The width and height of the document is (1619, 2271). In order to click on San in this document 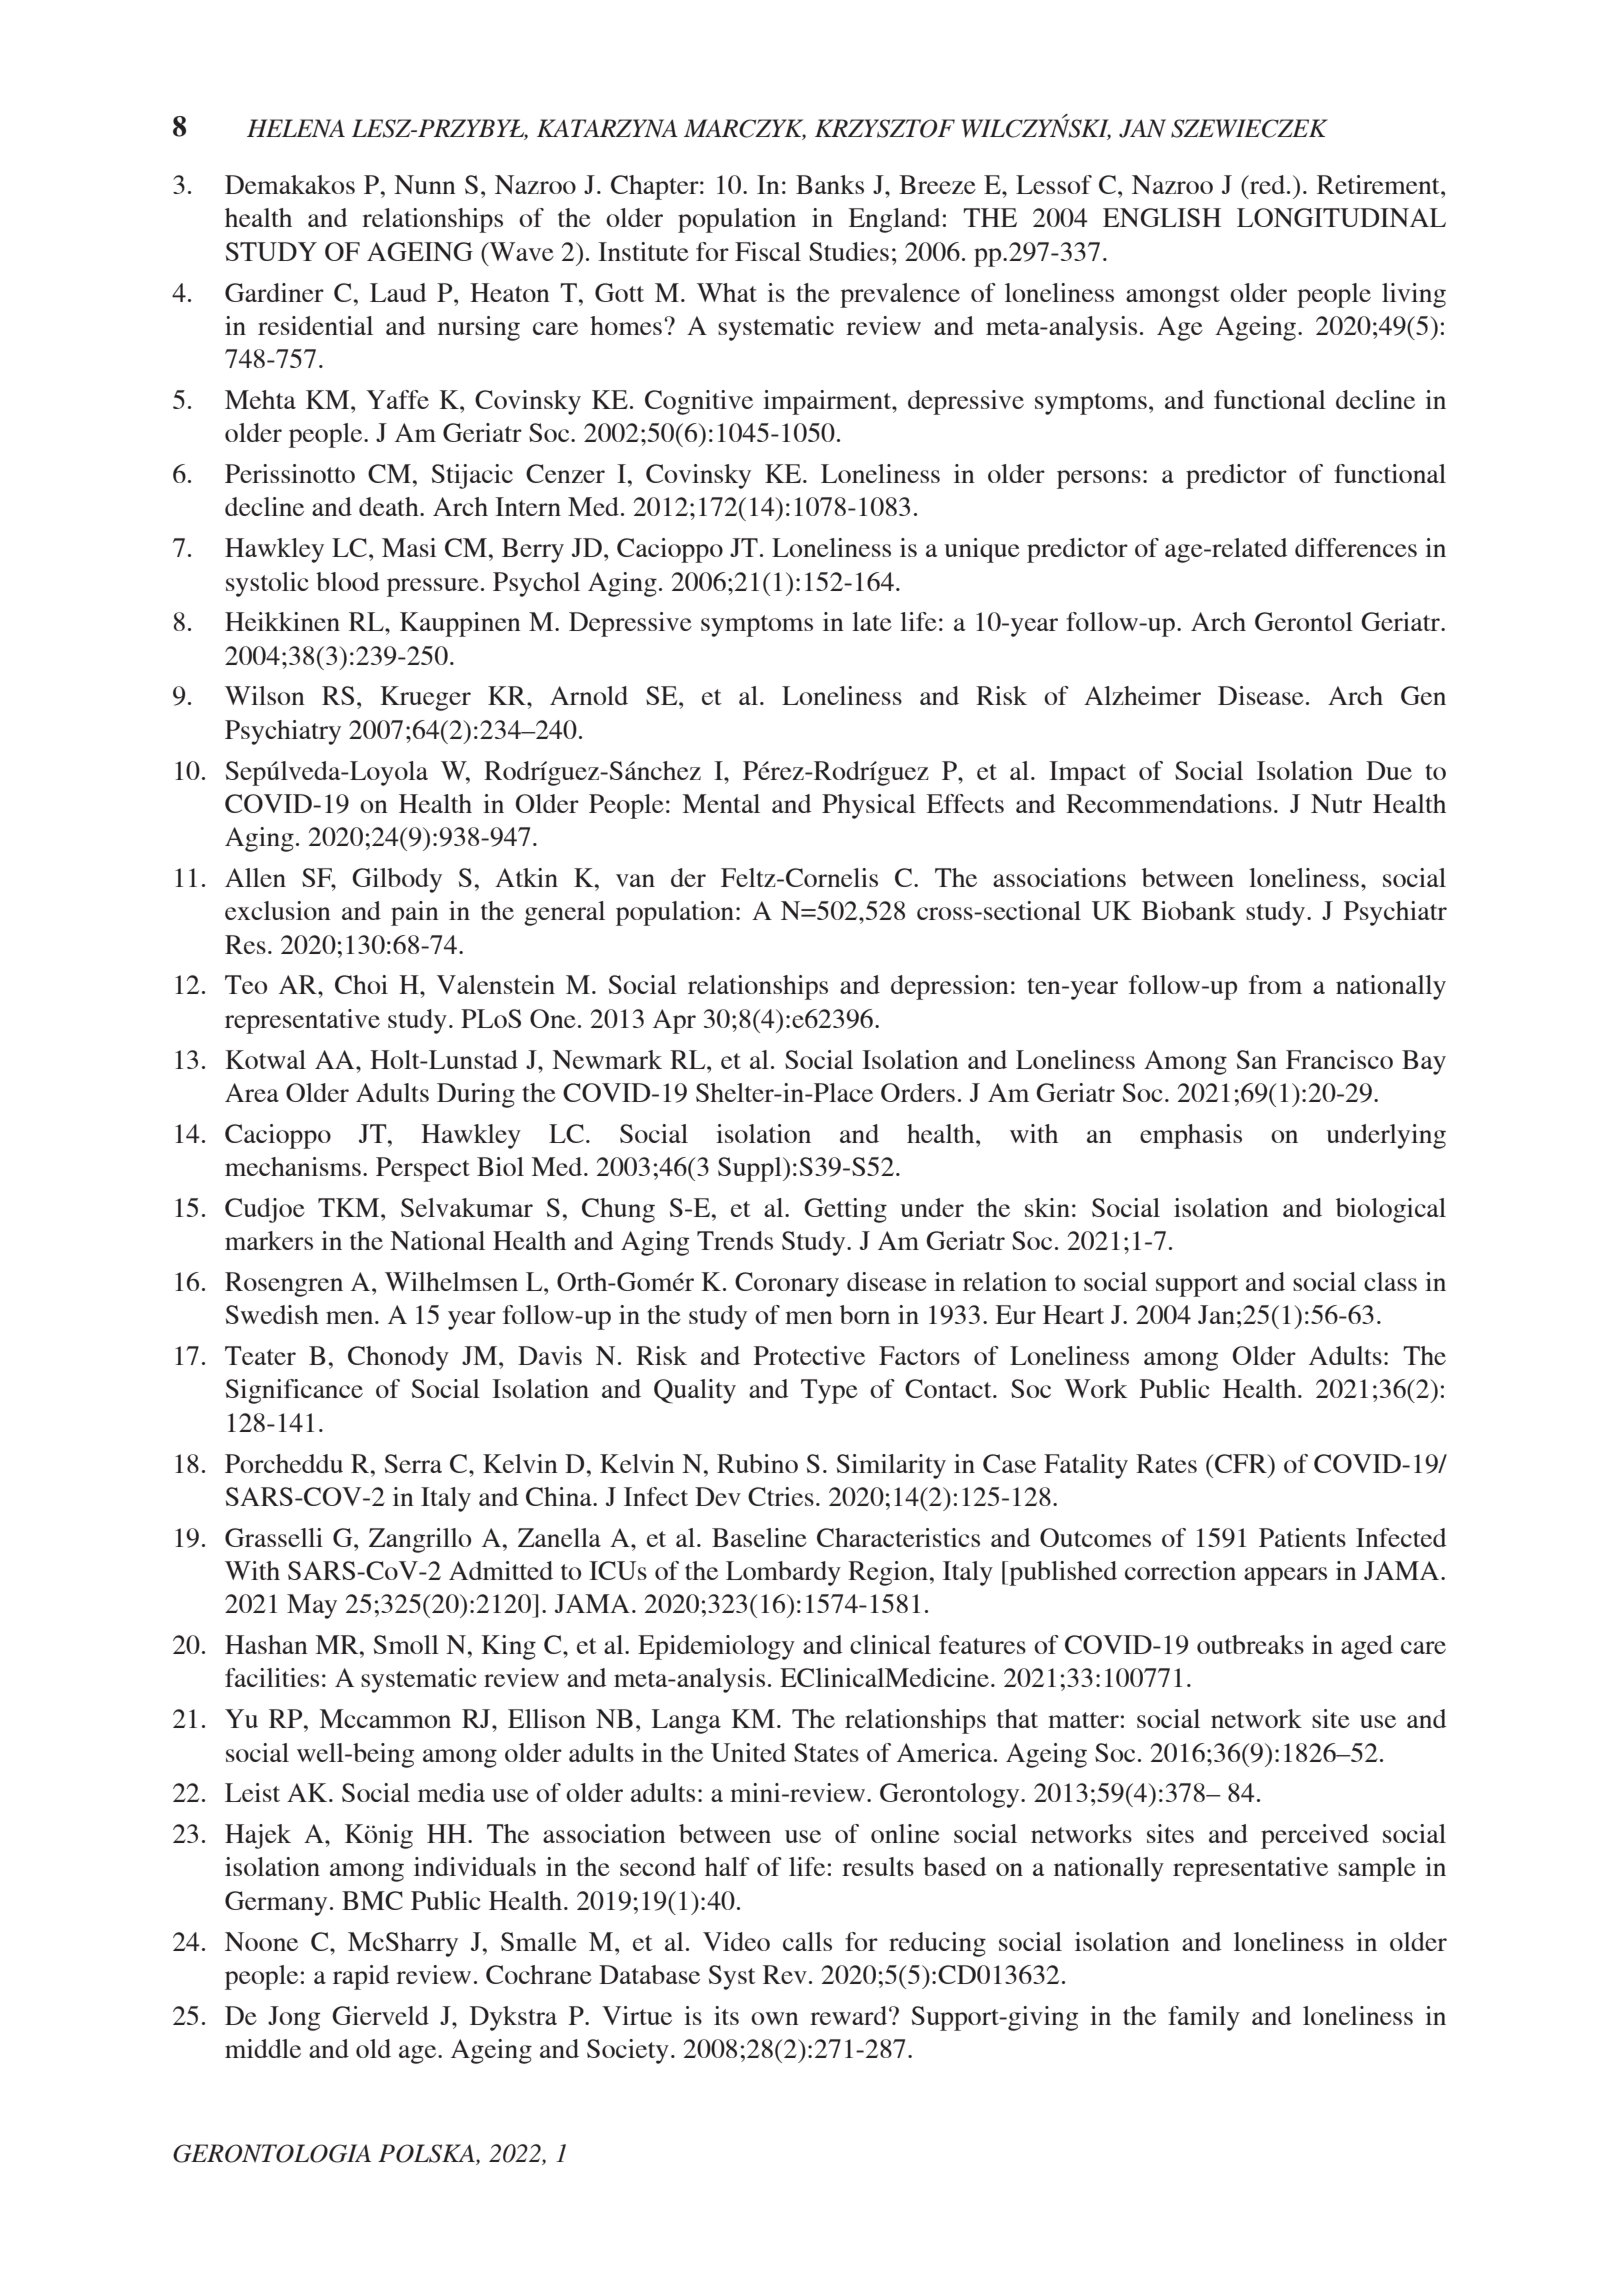, I will do `click(1257, 1059)`.
